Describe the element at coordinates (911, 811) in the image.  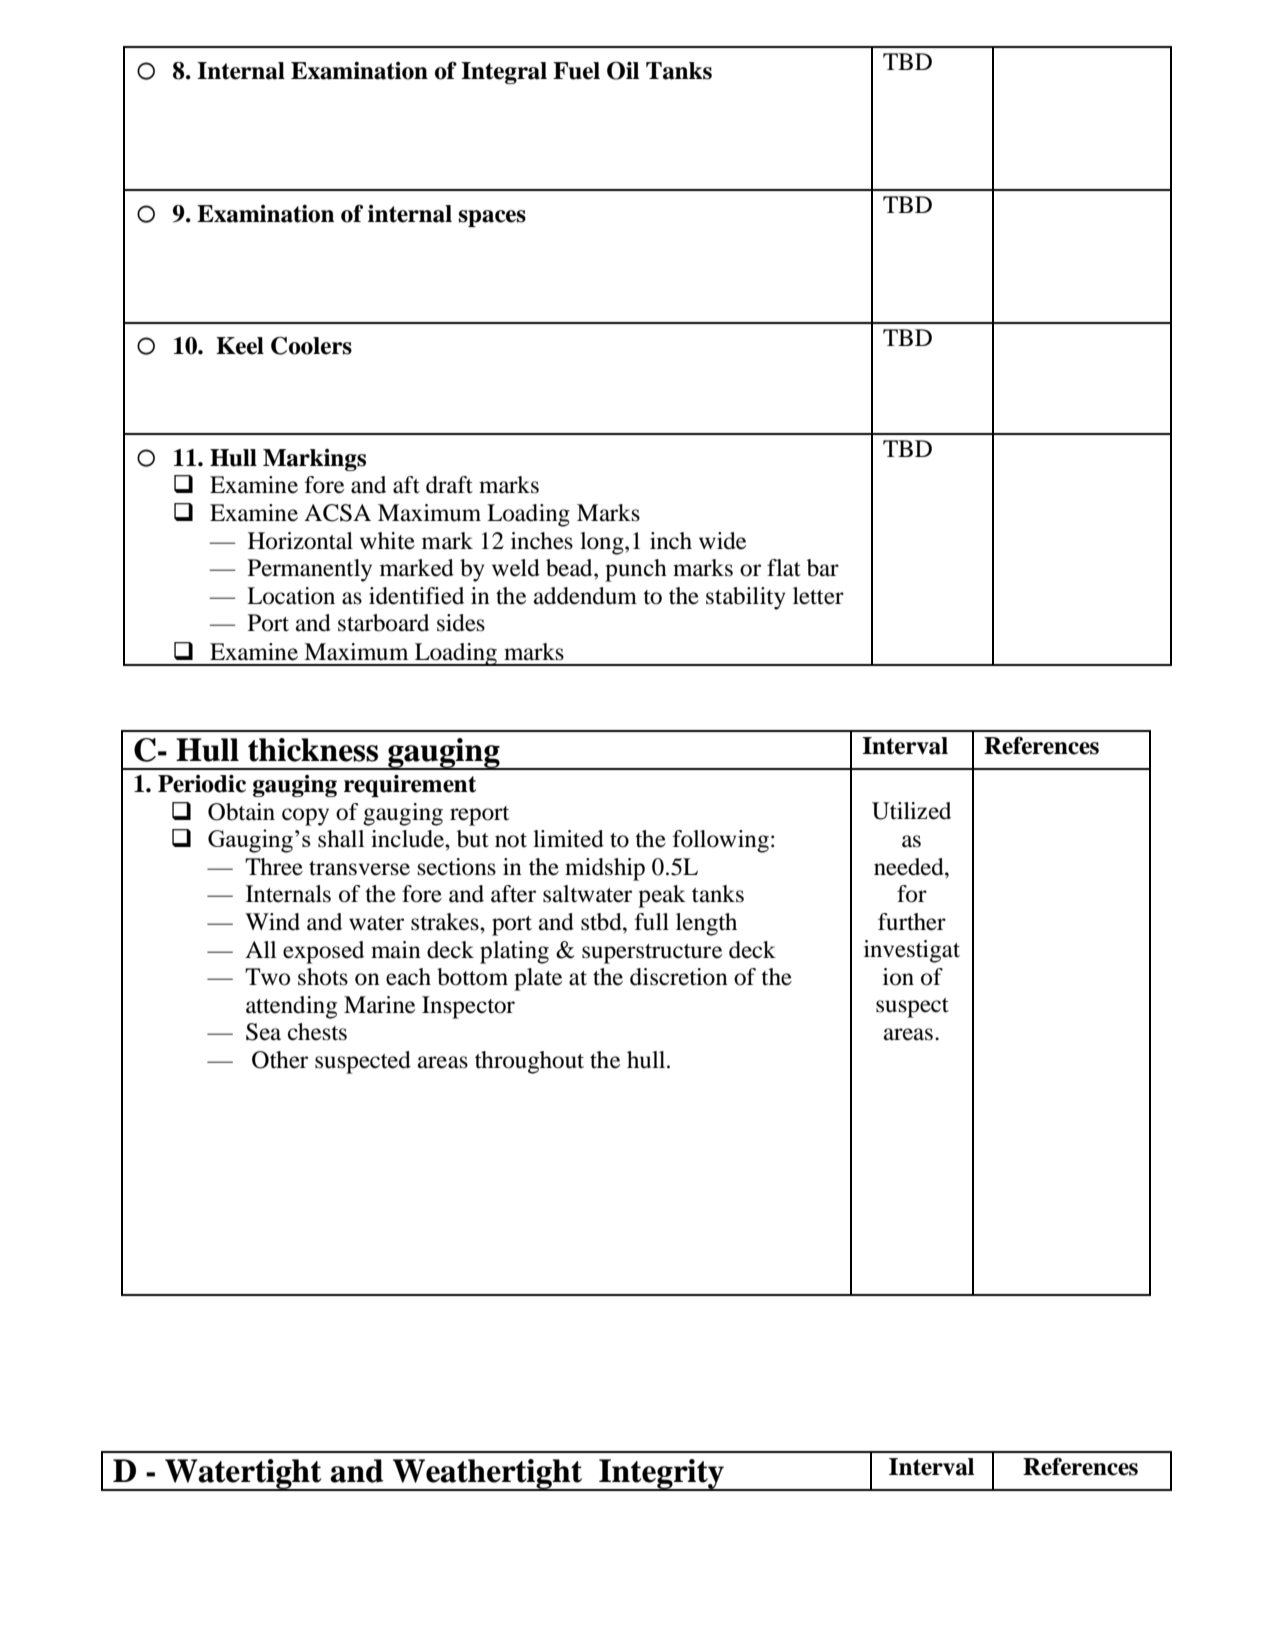
I see `Utilized` at that location.
